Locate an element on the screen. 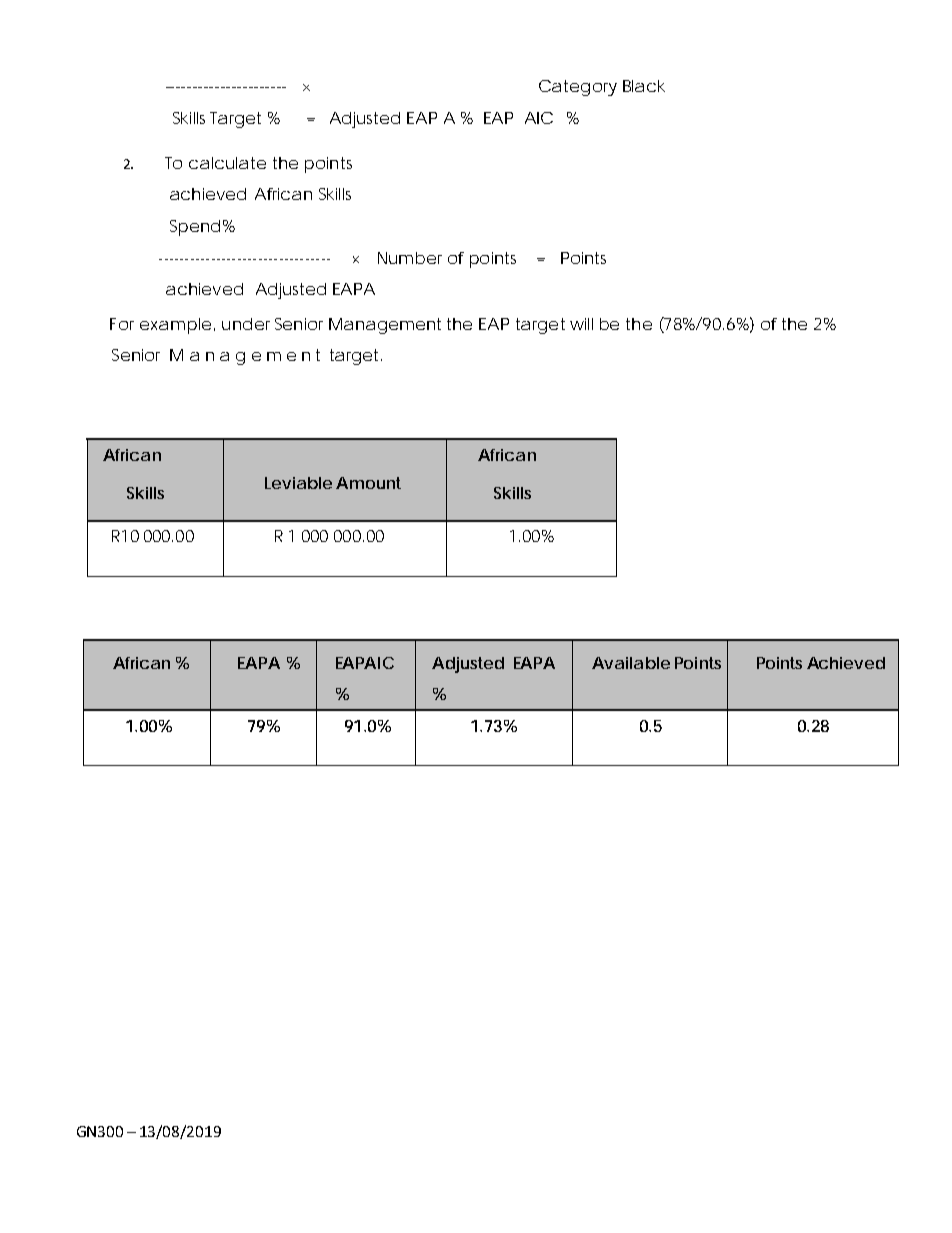 This screenshot has width=952, height=1233. For is located at coordinates (122, 324).
